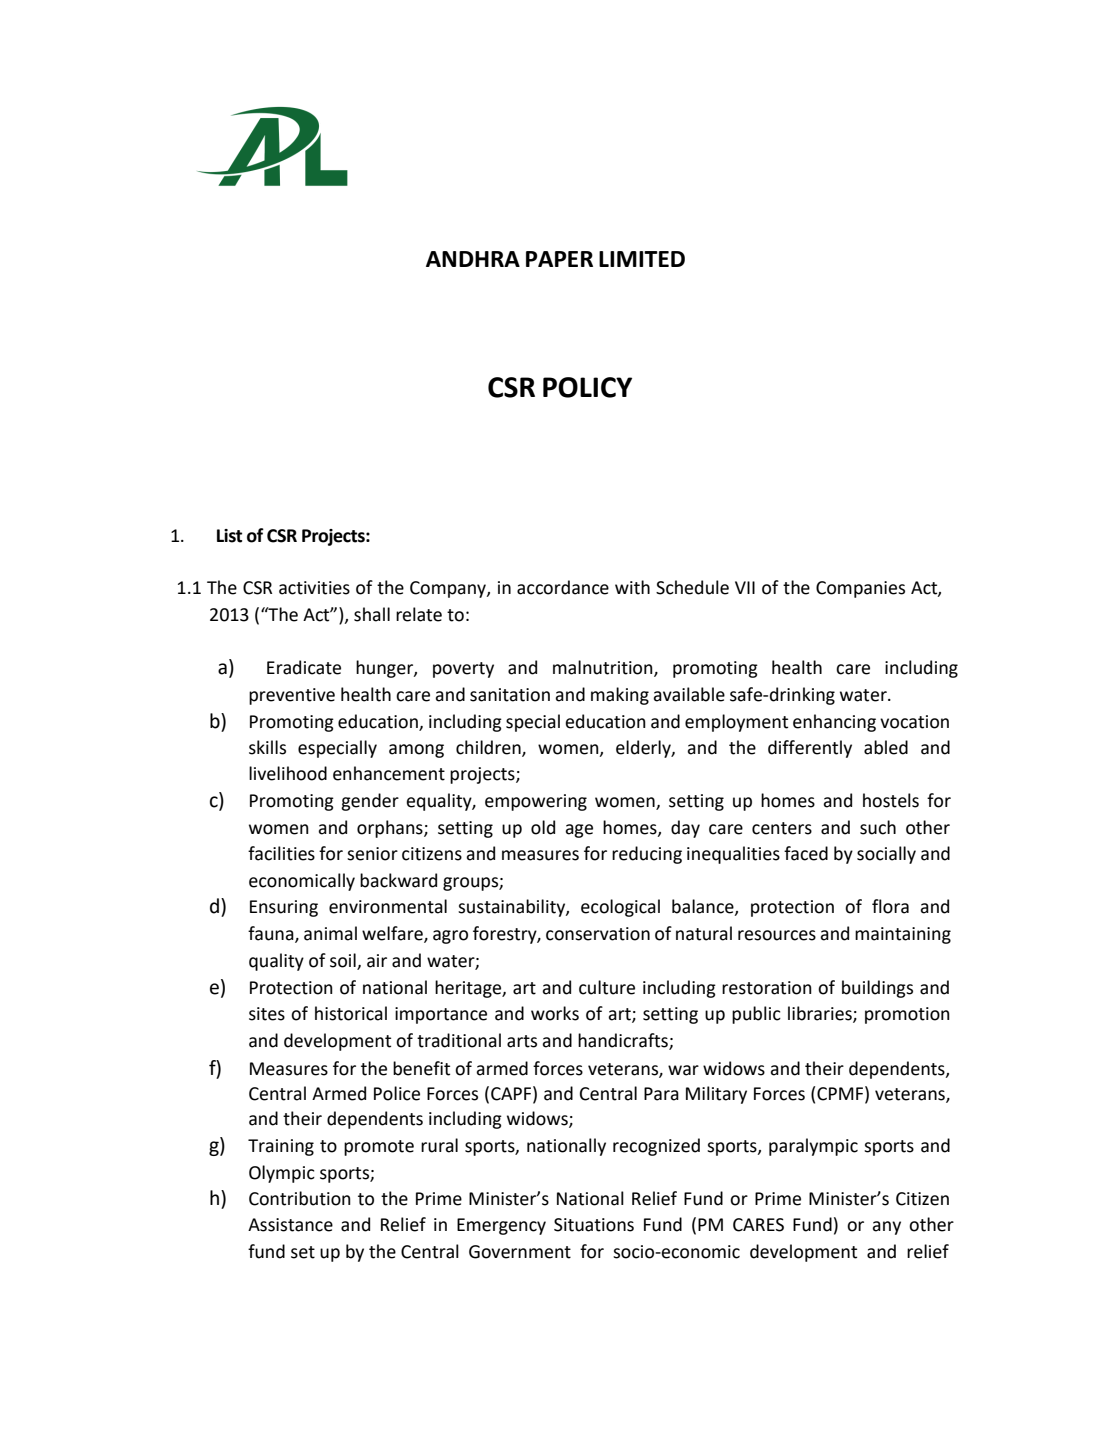 Image resolution: width=1110 pixels, height=1437 pixels. What do you see at coordinates (543, 827) in the page?
I see `old` at bounding box center [543, 827].
